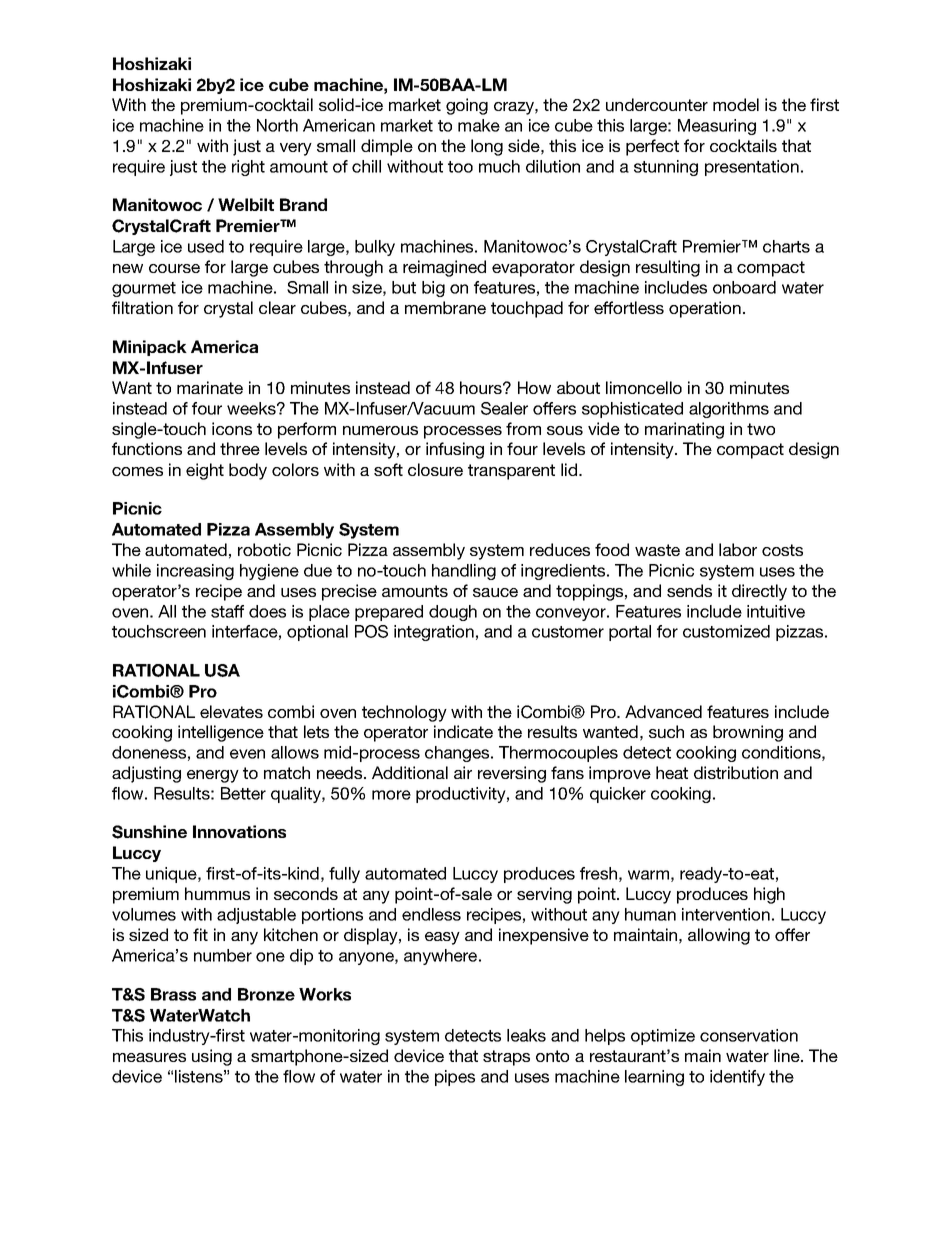 The height and width of the screenshot is (1233, 952). What do you see at coordinates (464, 572) in the screenshot?
I see `handling` at bounding box center [464, 572].
